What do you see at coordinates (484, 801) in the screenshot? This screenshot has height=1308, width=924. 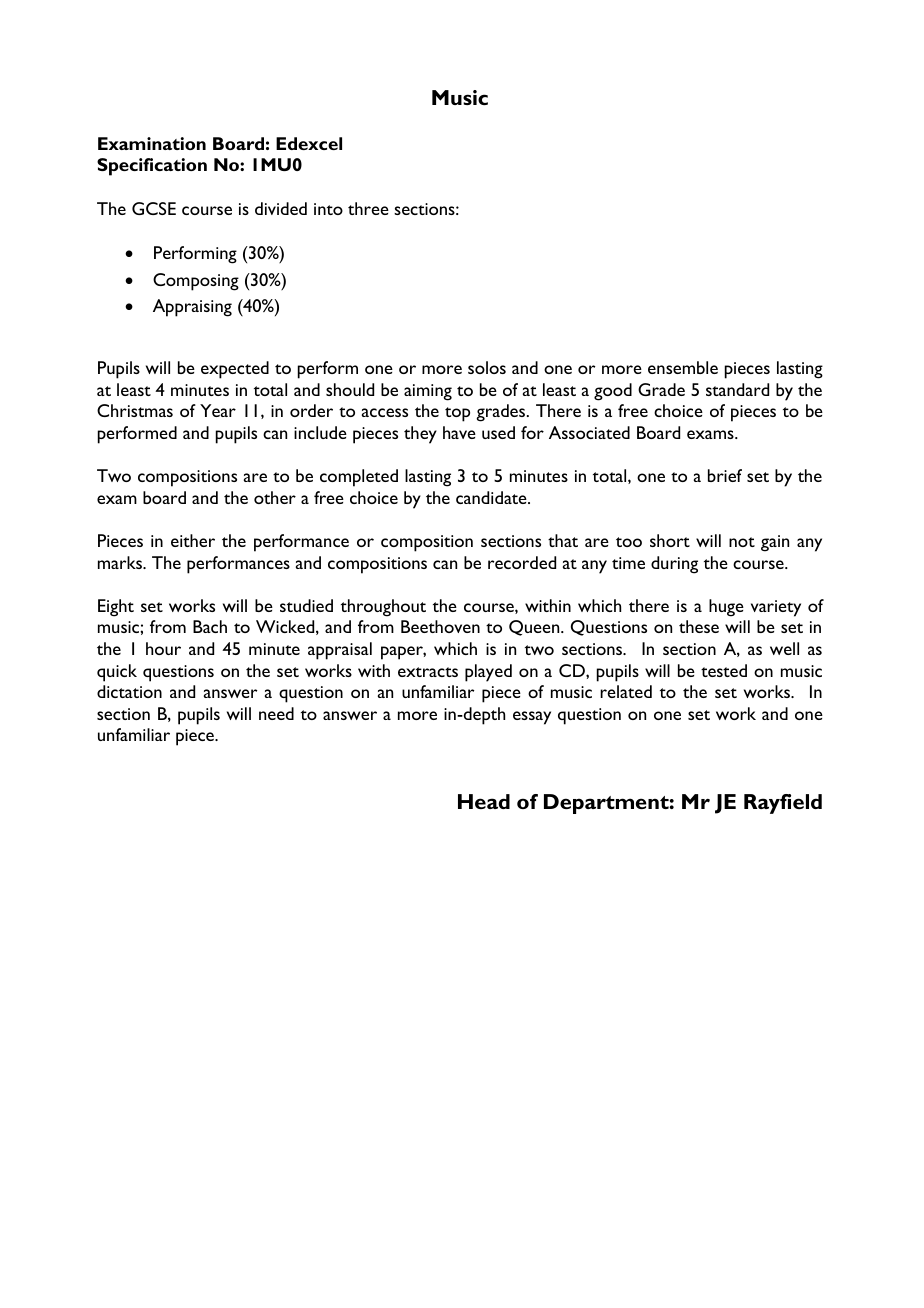 I see `Head` at bounding box center [484, 801].
